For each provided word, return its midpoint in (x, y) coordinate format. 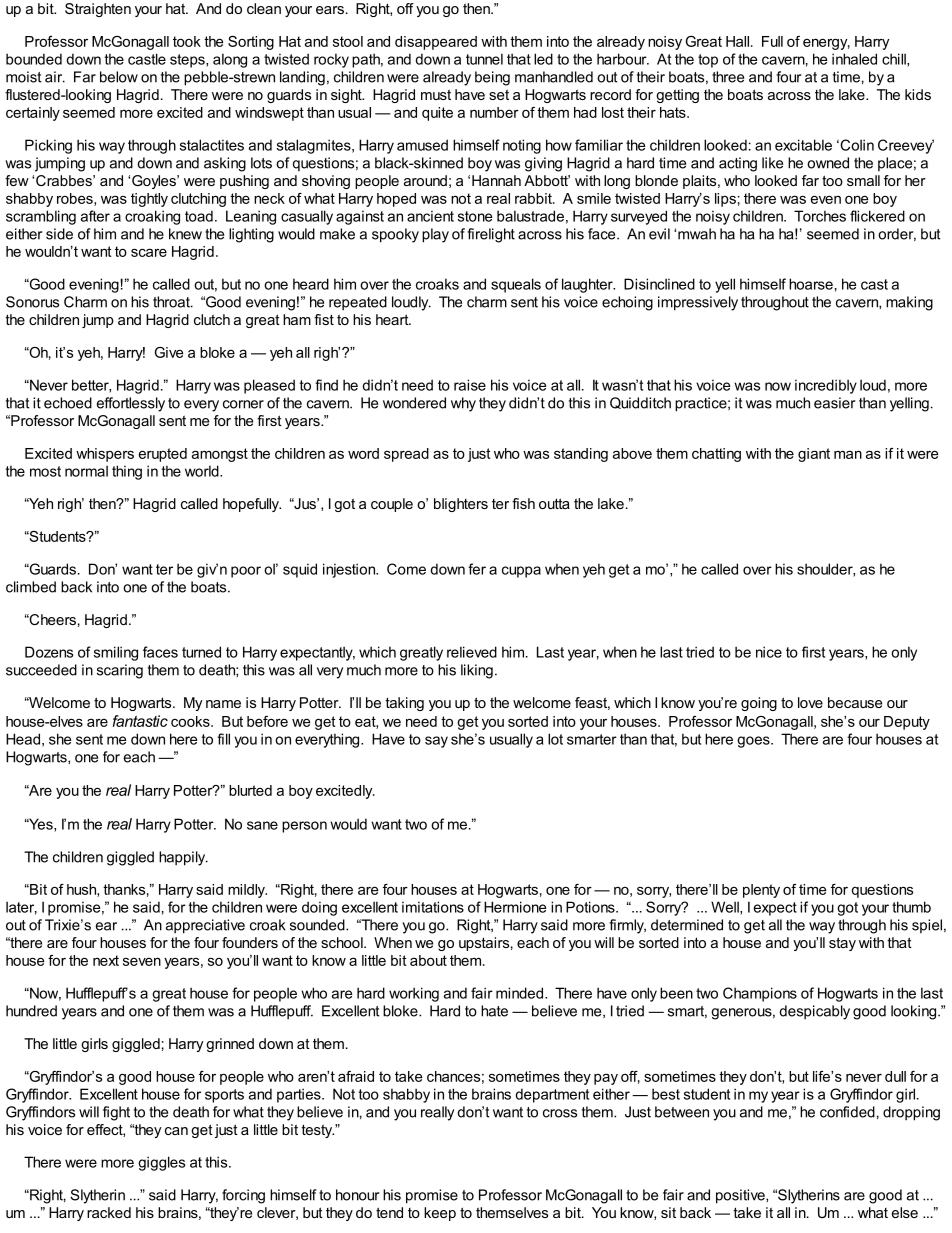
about (428, 960)
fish (523, 503)
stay (842, 944)
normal (86, 471)
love (810, 702)
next (106, 960)
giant (814, 455)
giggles (161, 1163)
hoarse (811, 284)
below (119, 77)
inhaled (854, 59)
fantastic (140, 721)
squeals (516, 285)
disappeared (436, 43)
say (436, 742)
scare (149, 252)
